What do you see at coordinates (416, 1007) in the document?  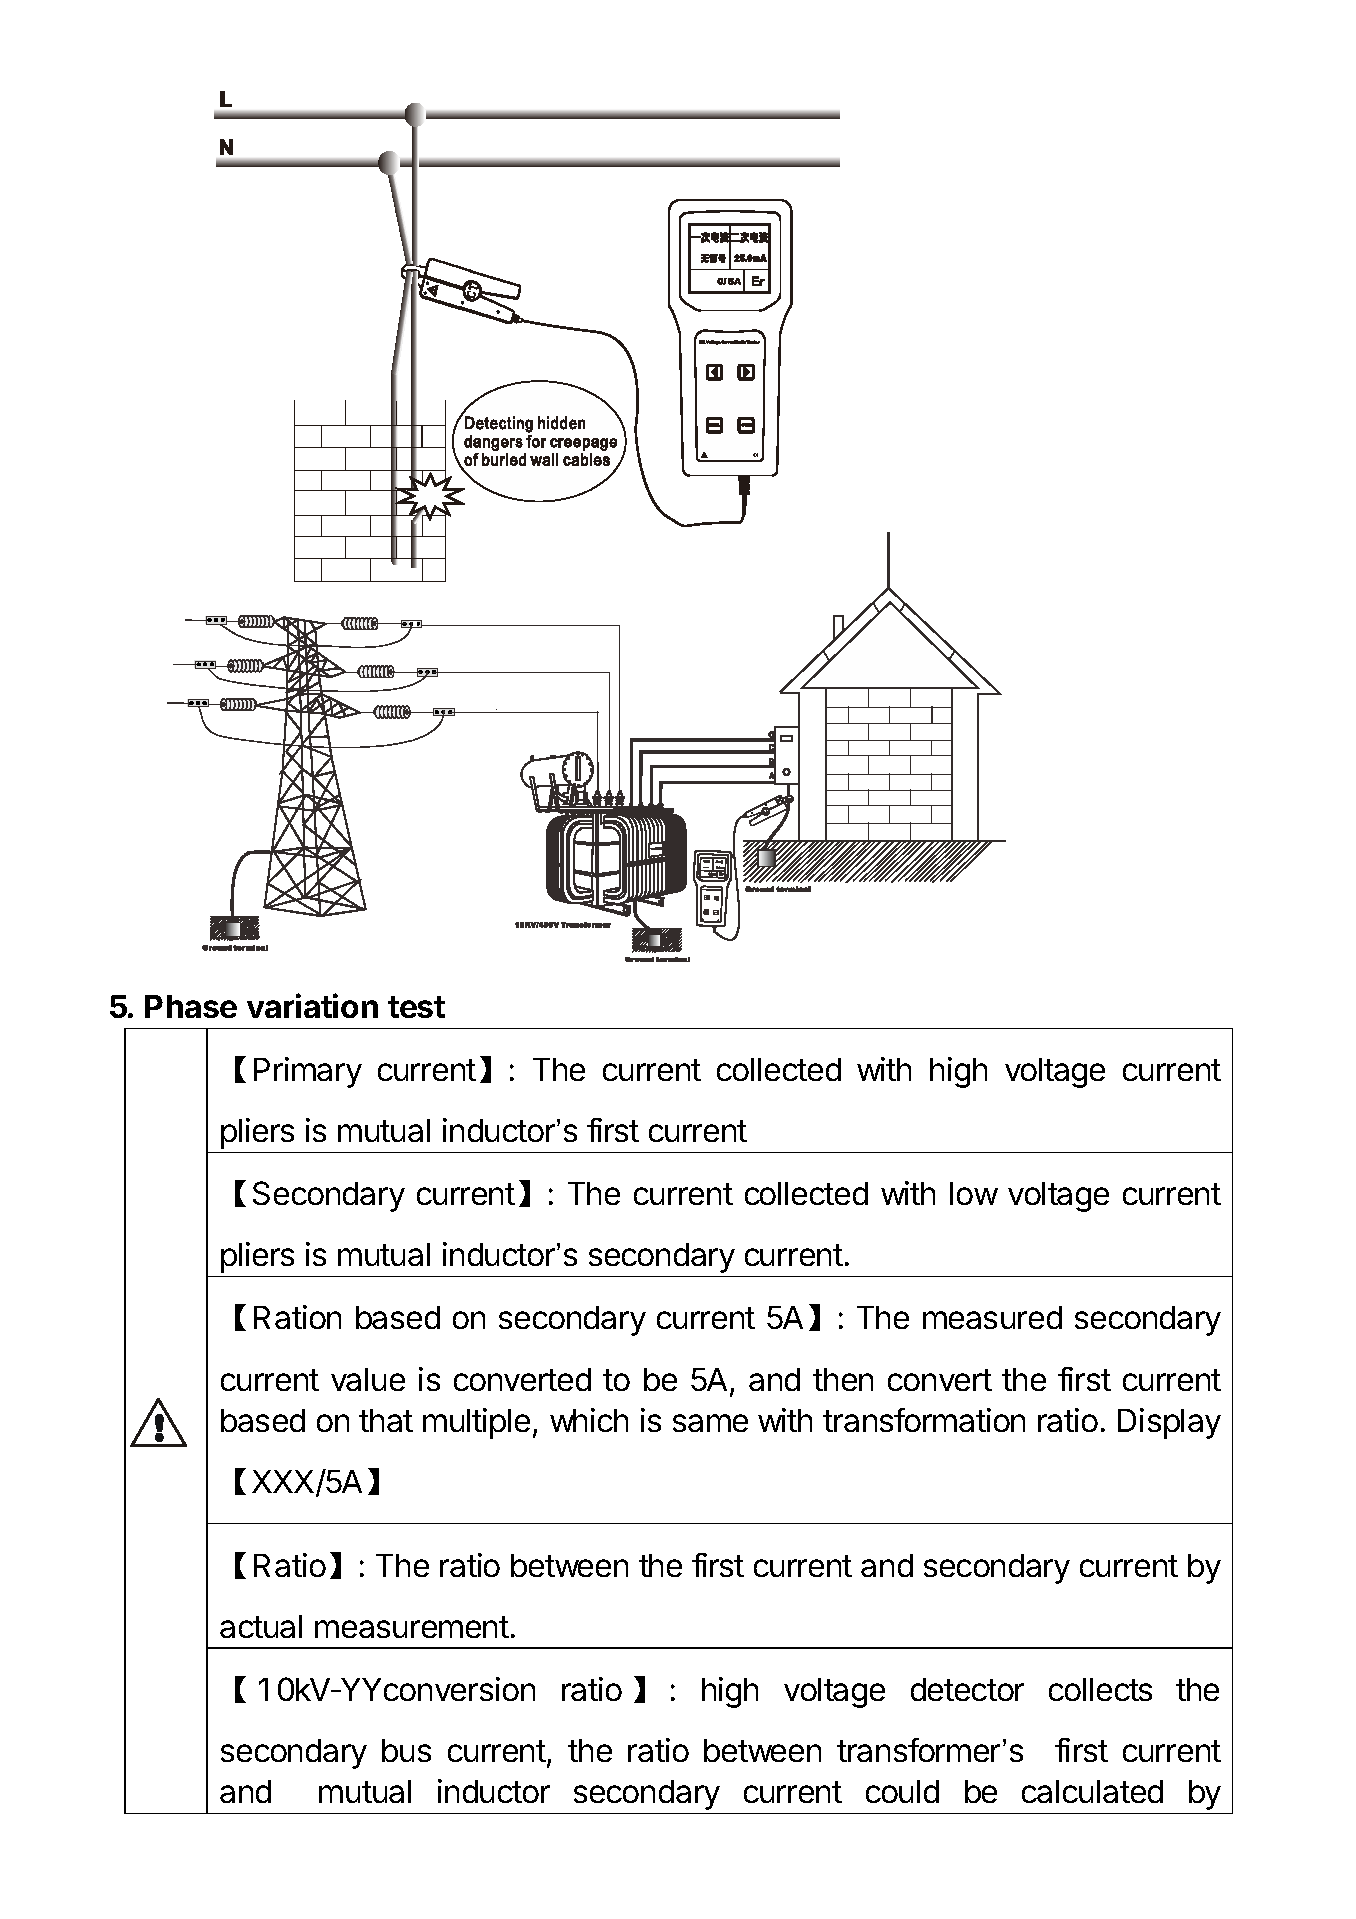 I see `test` at bounding box center [416, 1007].
